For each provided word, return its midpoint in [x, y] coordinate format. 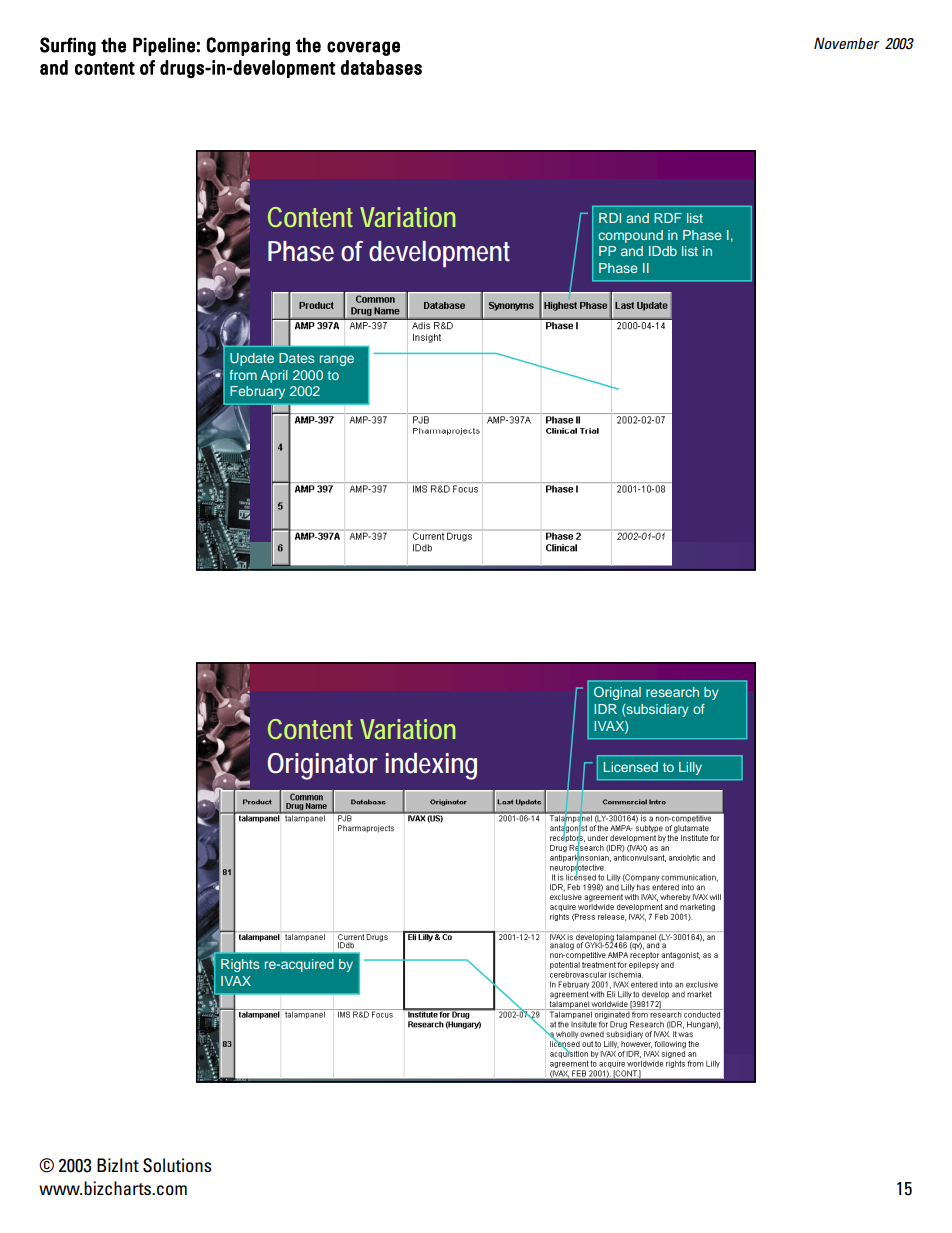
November [847, 43]
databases [381, 67]
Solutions [177, 1165]
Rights [240, 965]
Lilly [690, 768]
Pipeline [164, 46]
